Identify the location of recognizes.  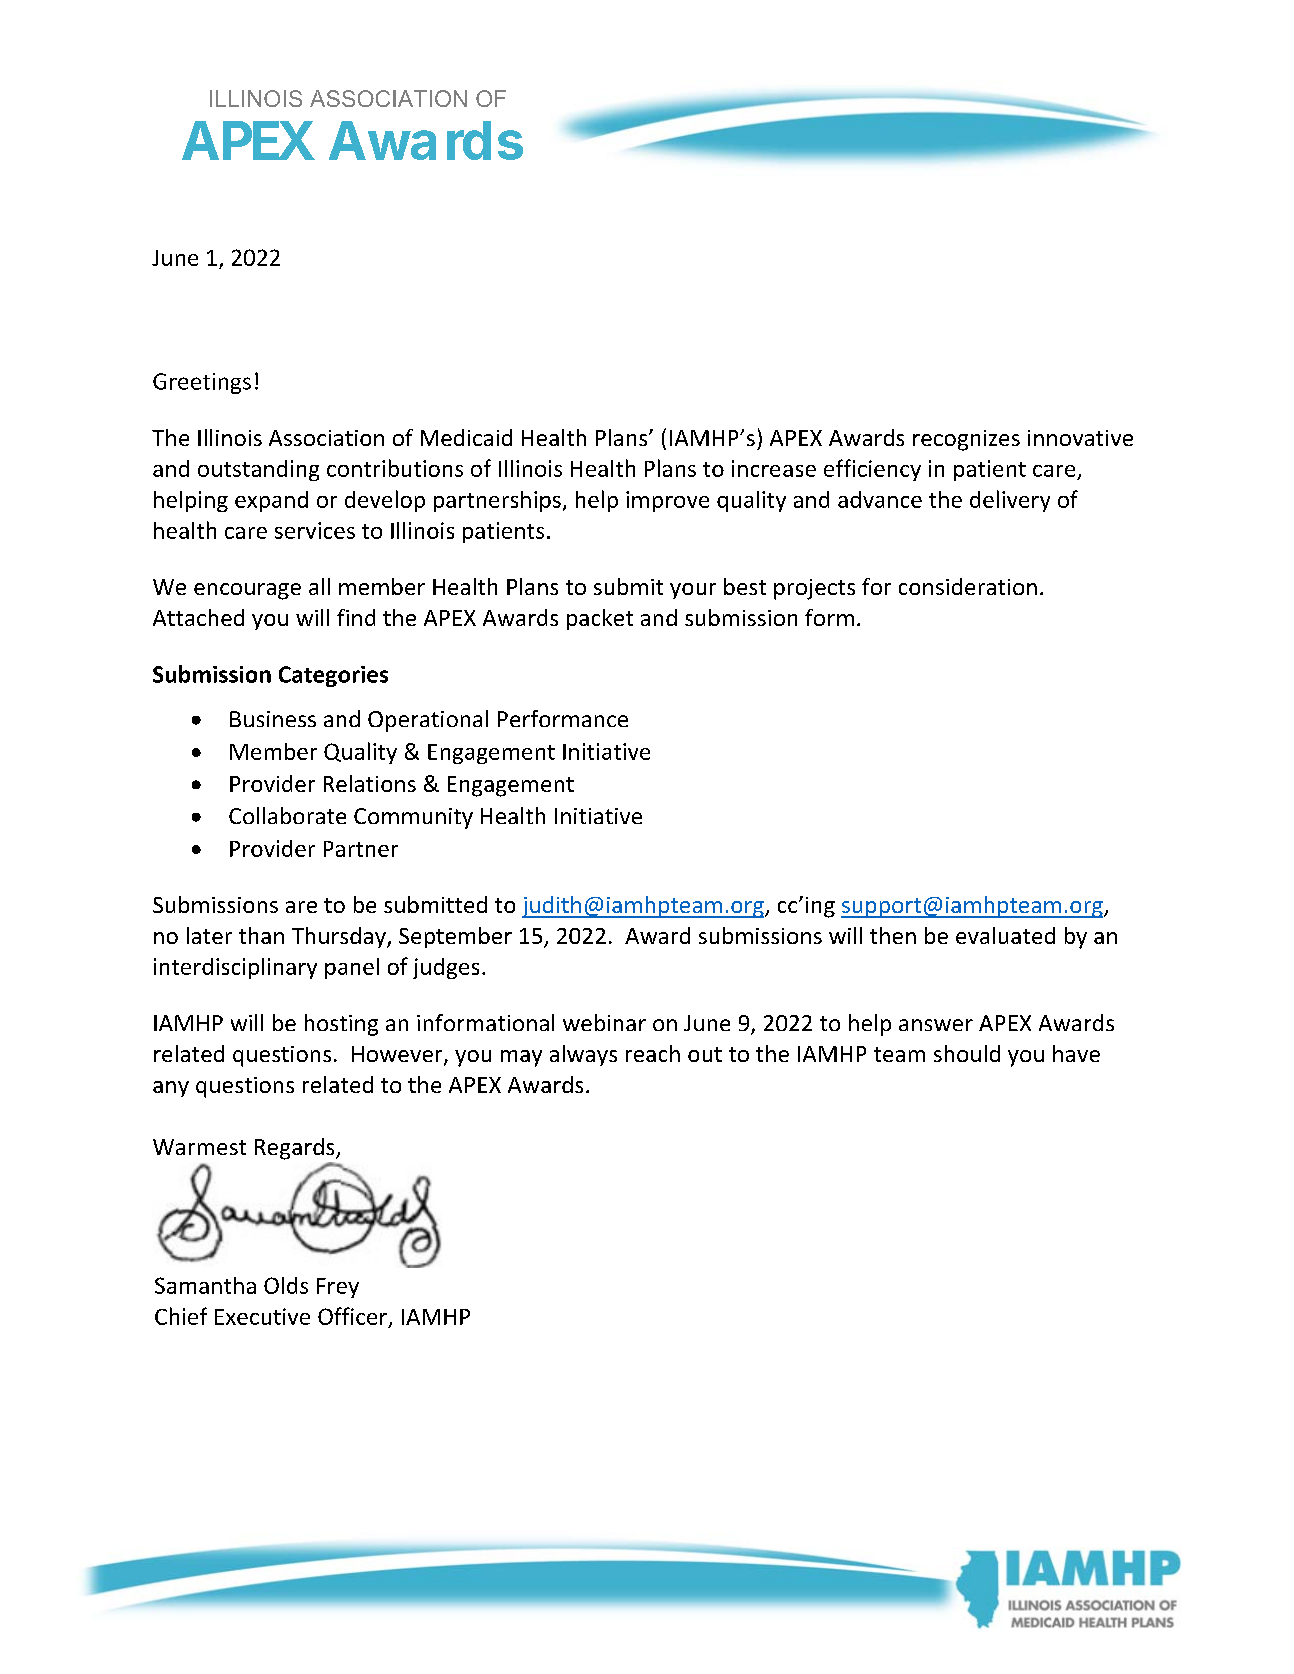
(966, 440).
